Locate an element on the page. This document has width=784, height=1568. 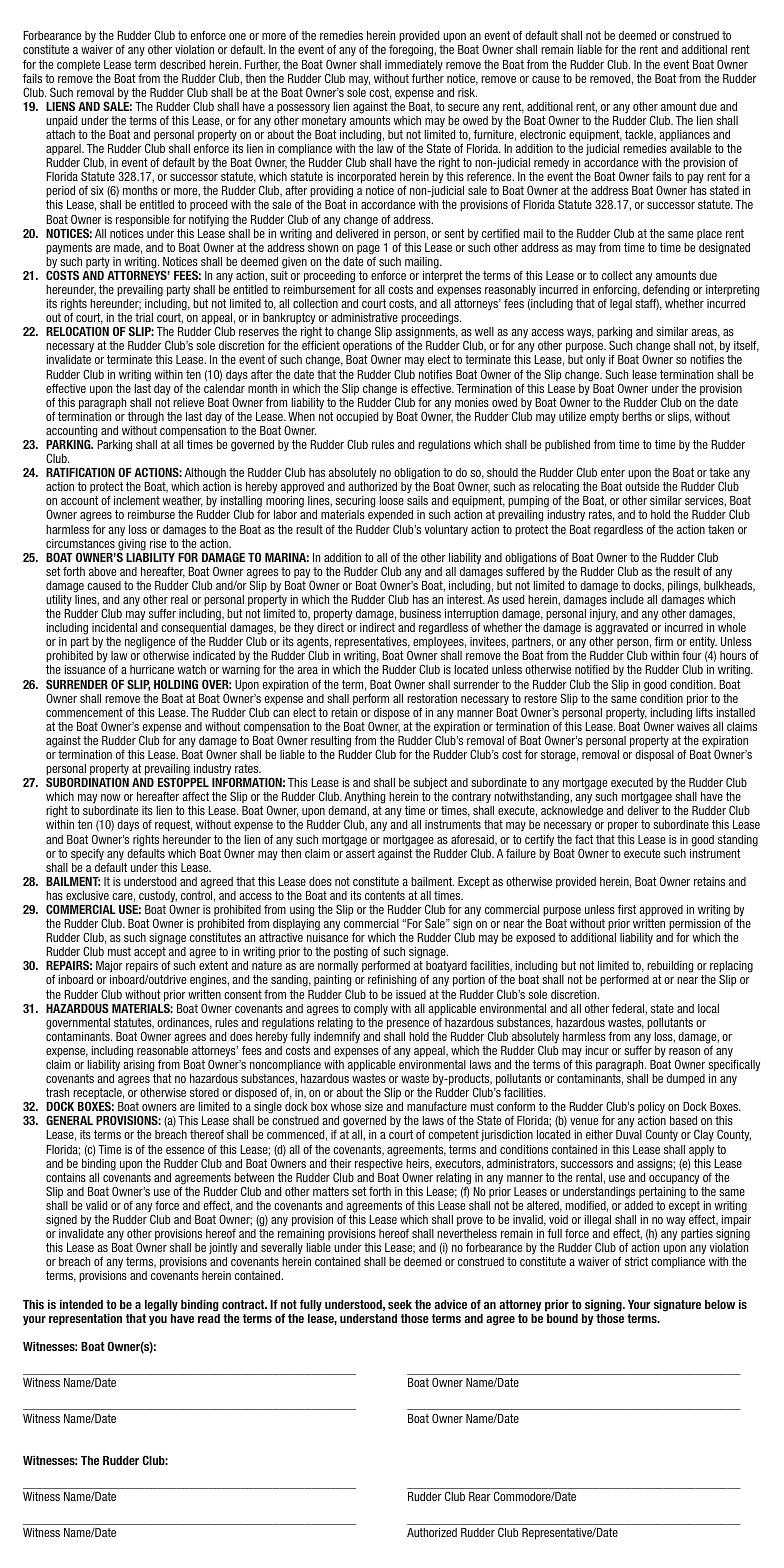
include is located at coordinates (627, 599).
